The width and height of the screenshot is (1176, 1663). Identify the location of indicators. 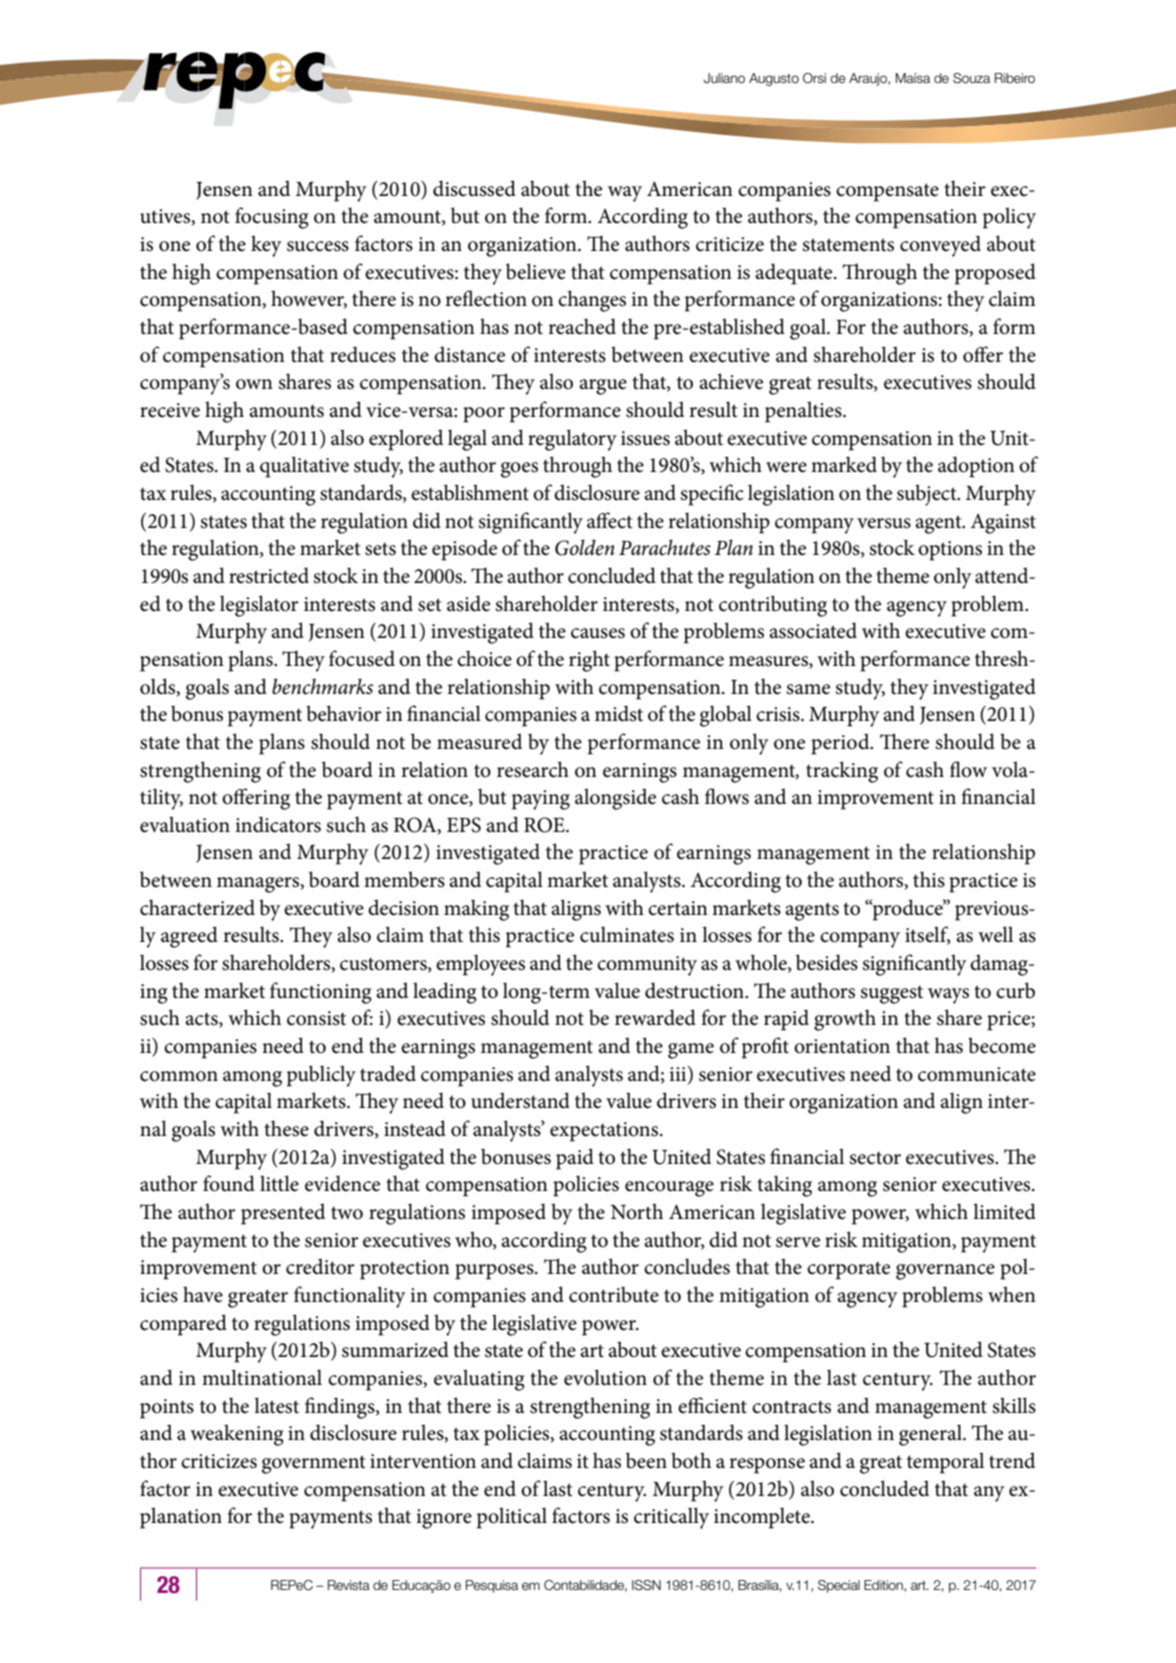
(278, 824).
